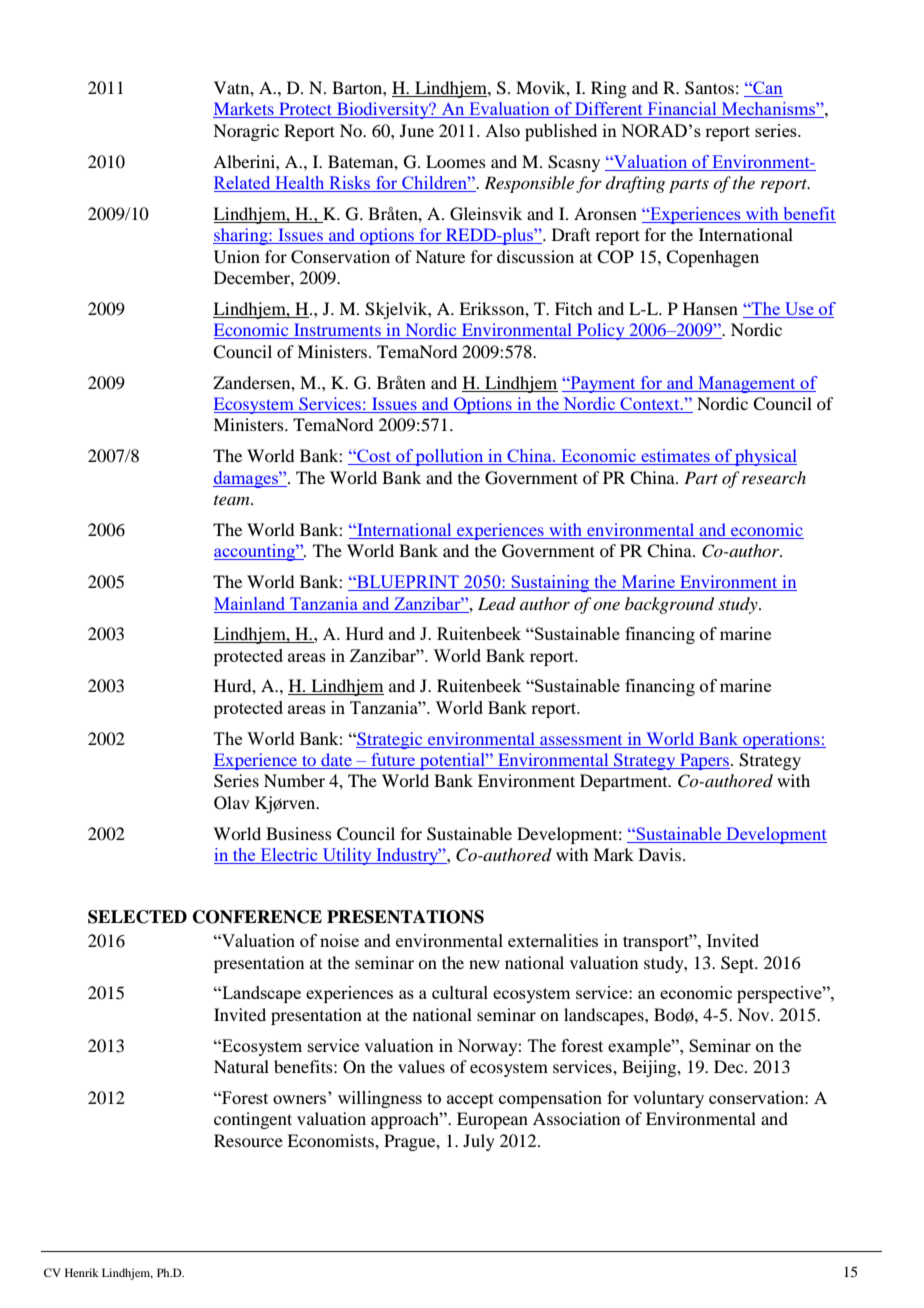 The height and width of the screenshot is (1308, 924). What do you see at coordinates (739, 964) in the screenshot?
I see `Sept` at bounding box center [739, 964].
